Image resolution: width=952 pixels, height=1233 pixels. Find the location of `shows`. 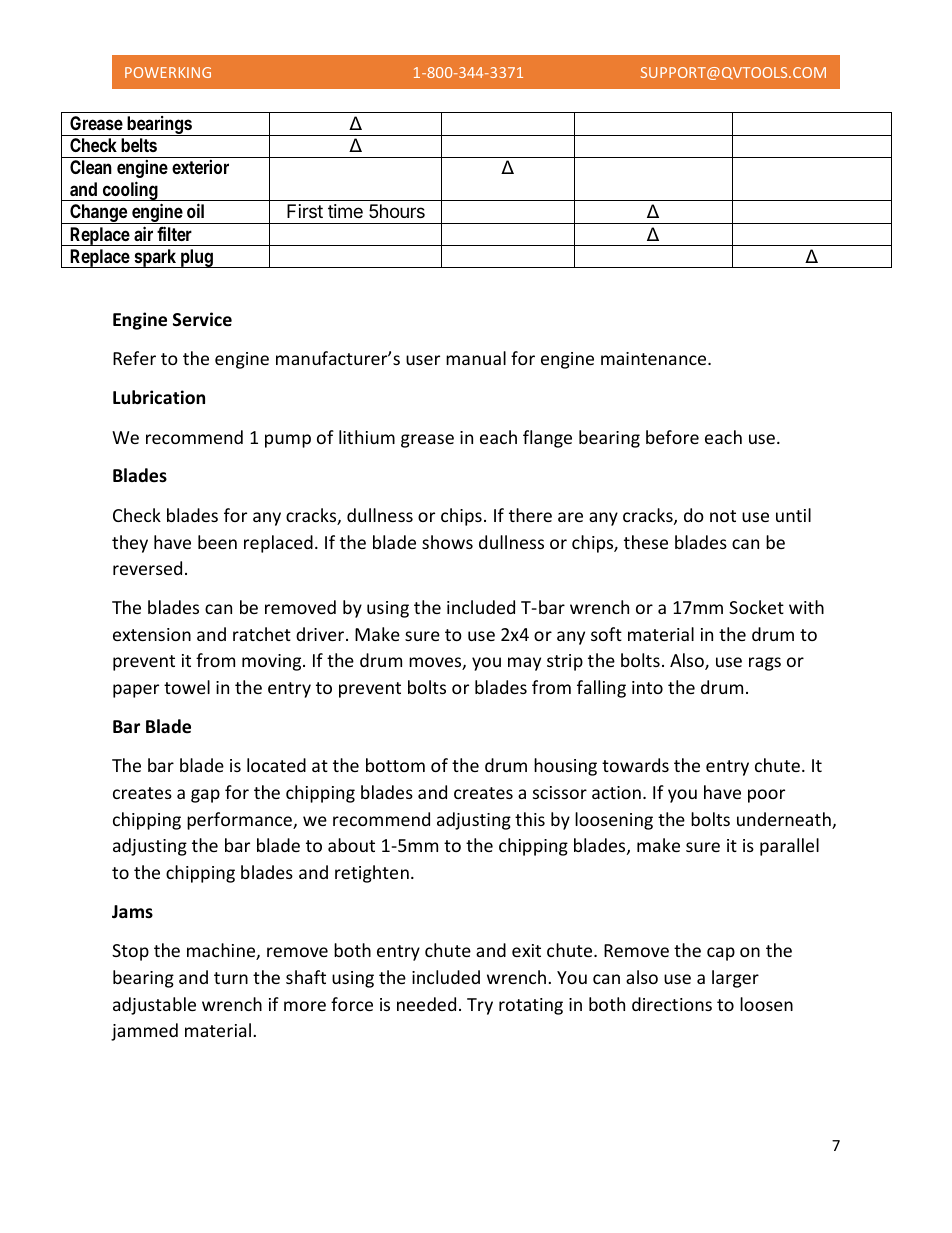

shows is located at coordinates (447, 542).
